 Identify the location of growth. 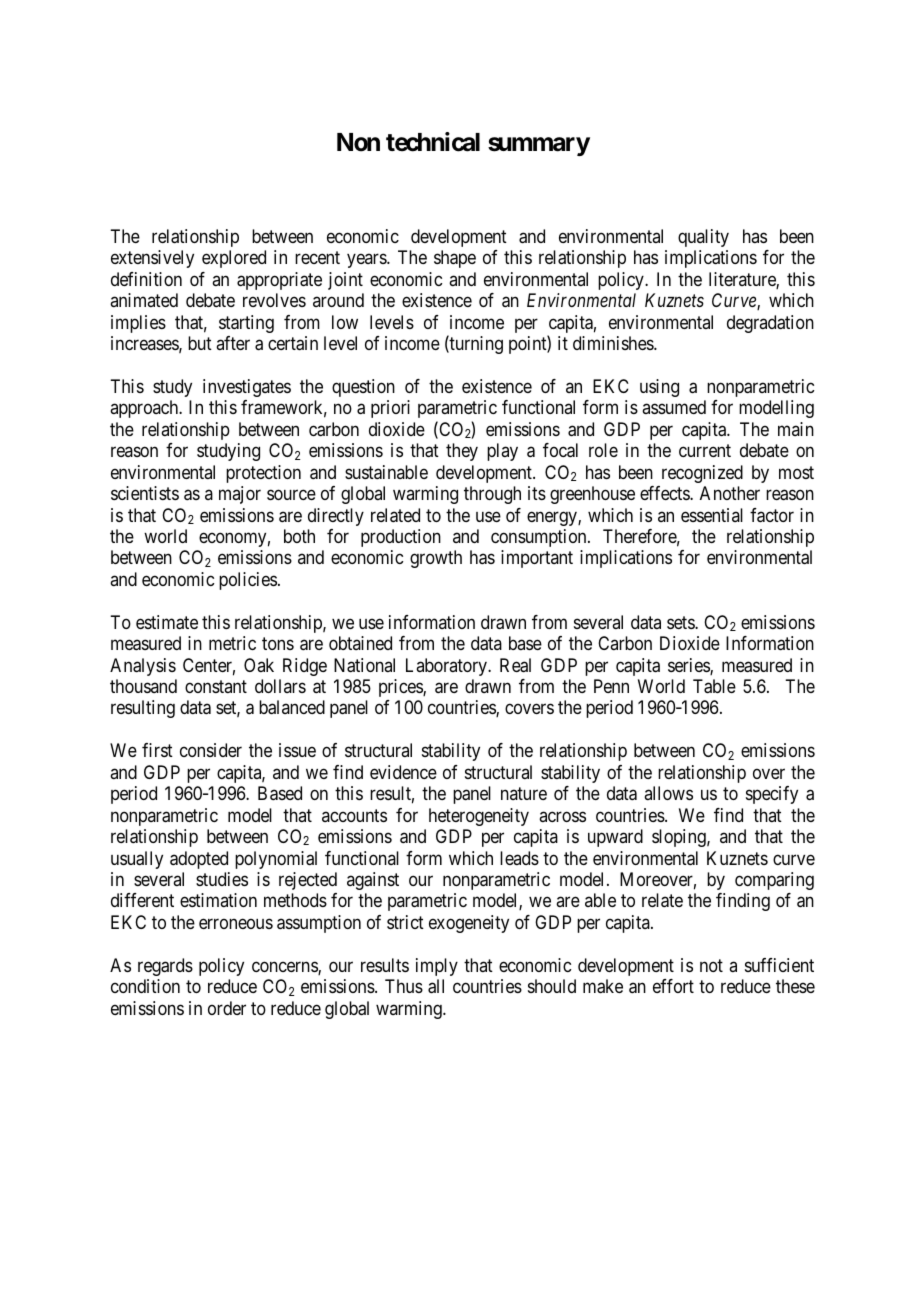
(436, 559).
